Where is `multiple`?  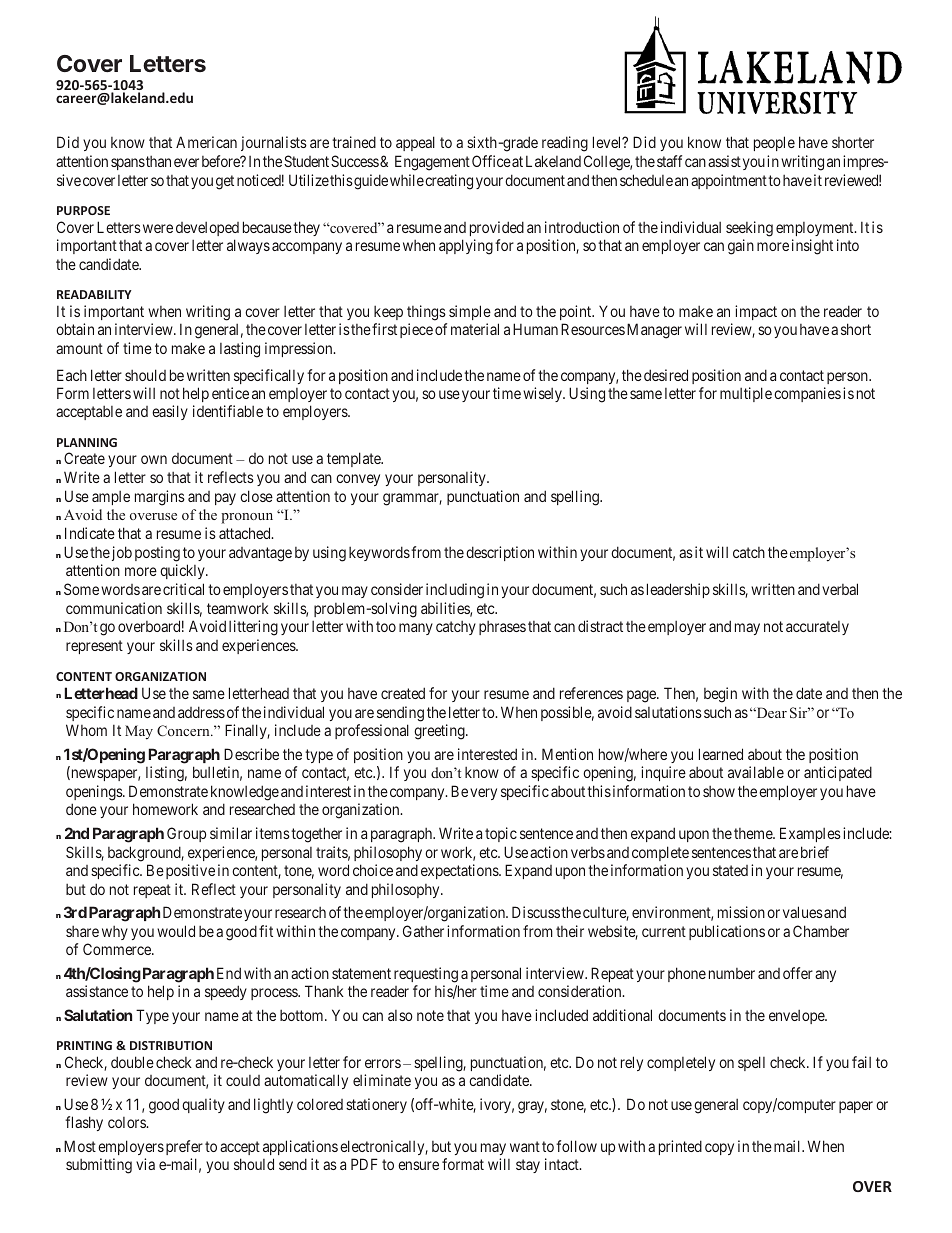 multiple is located at coordinates (746, 394).
